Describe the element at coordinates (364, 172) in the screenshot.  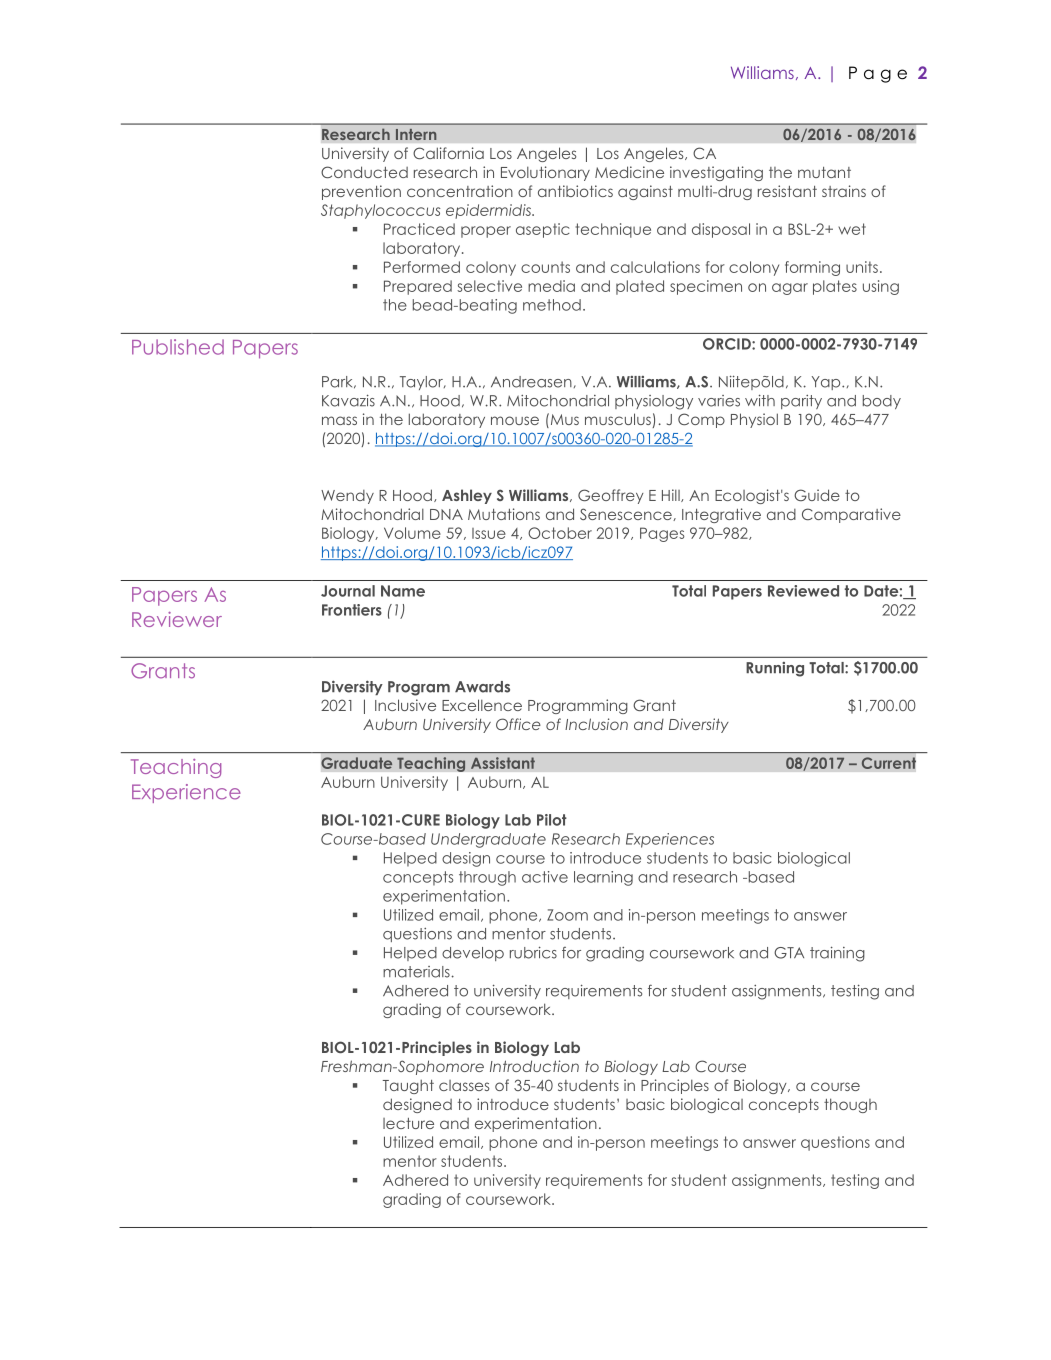
I see `Conducted` at that location.
